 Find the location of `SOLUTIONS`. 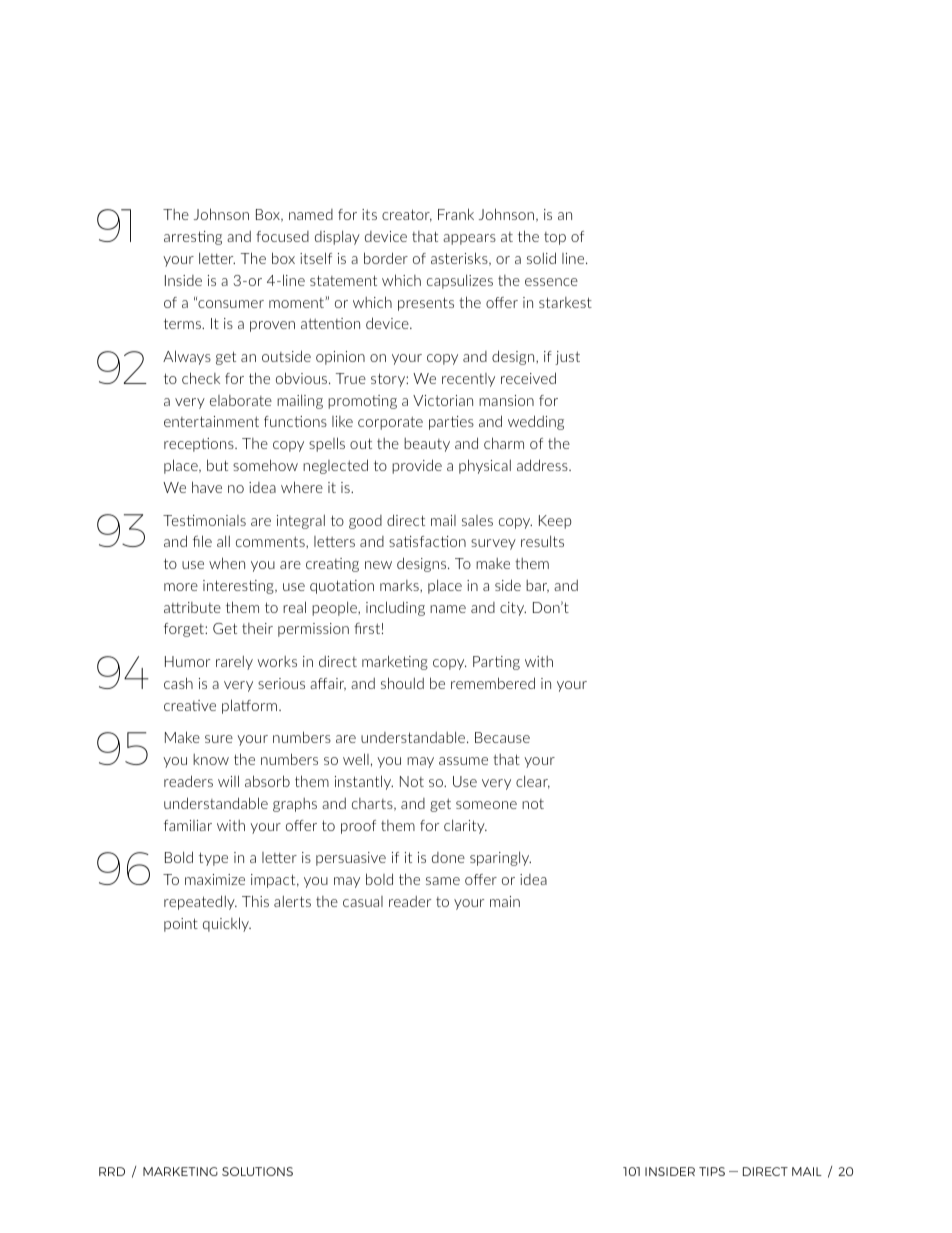

SOLUTIONS is located at coordinates (257, 1171).
